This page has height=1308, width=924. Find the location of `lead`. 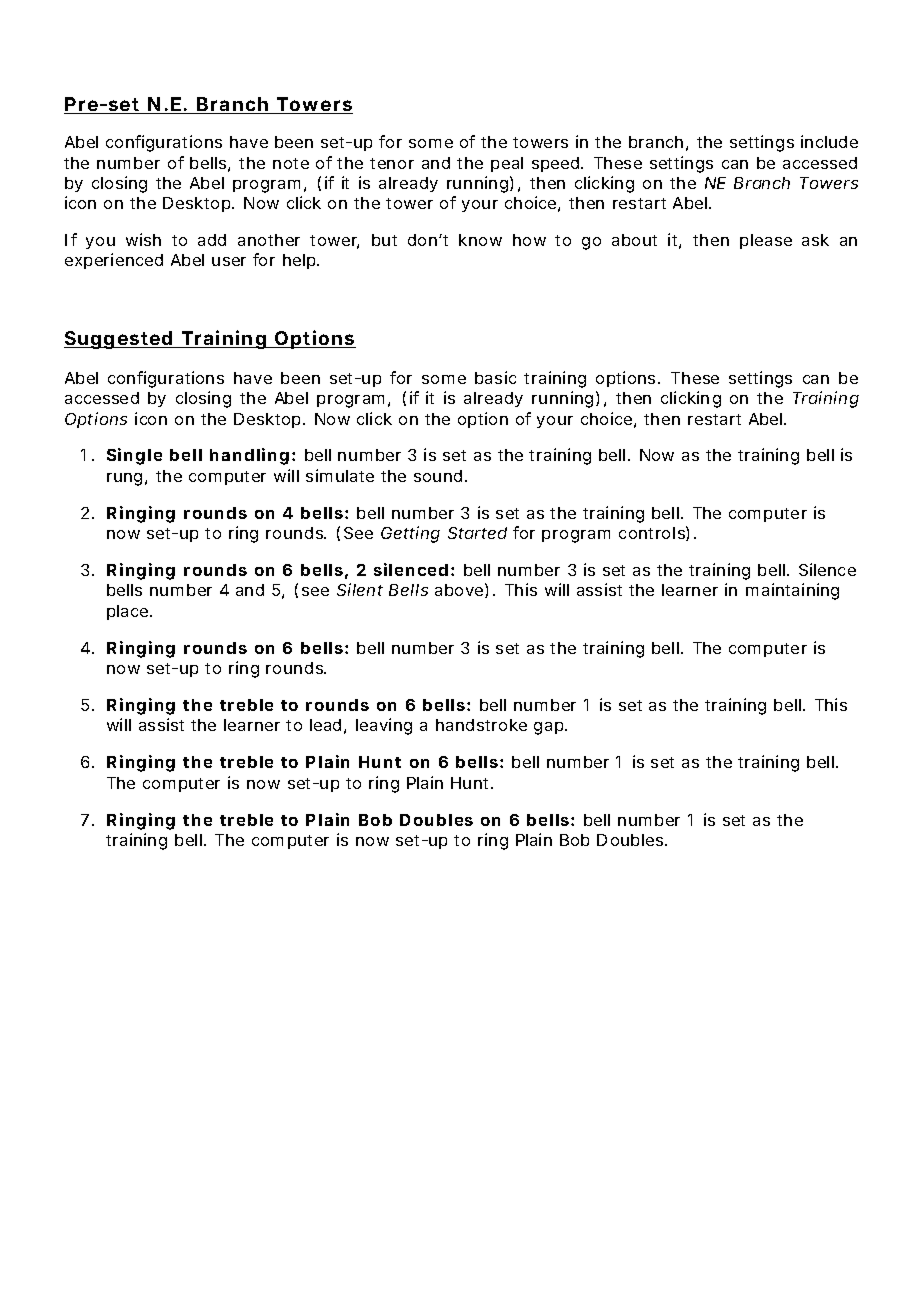

lead is located at coordinates (325, 725).
